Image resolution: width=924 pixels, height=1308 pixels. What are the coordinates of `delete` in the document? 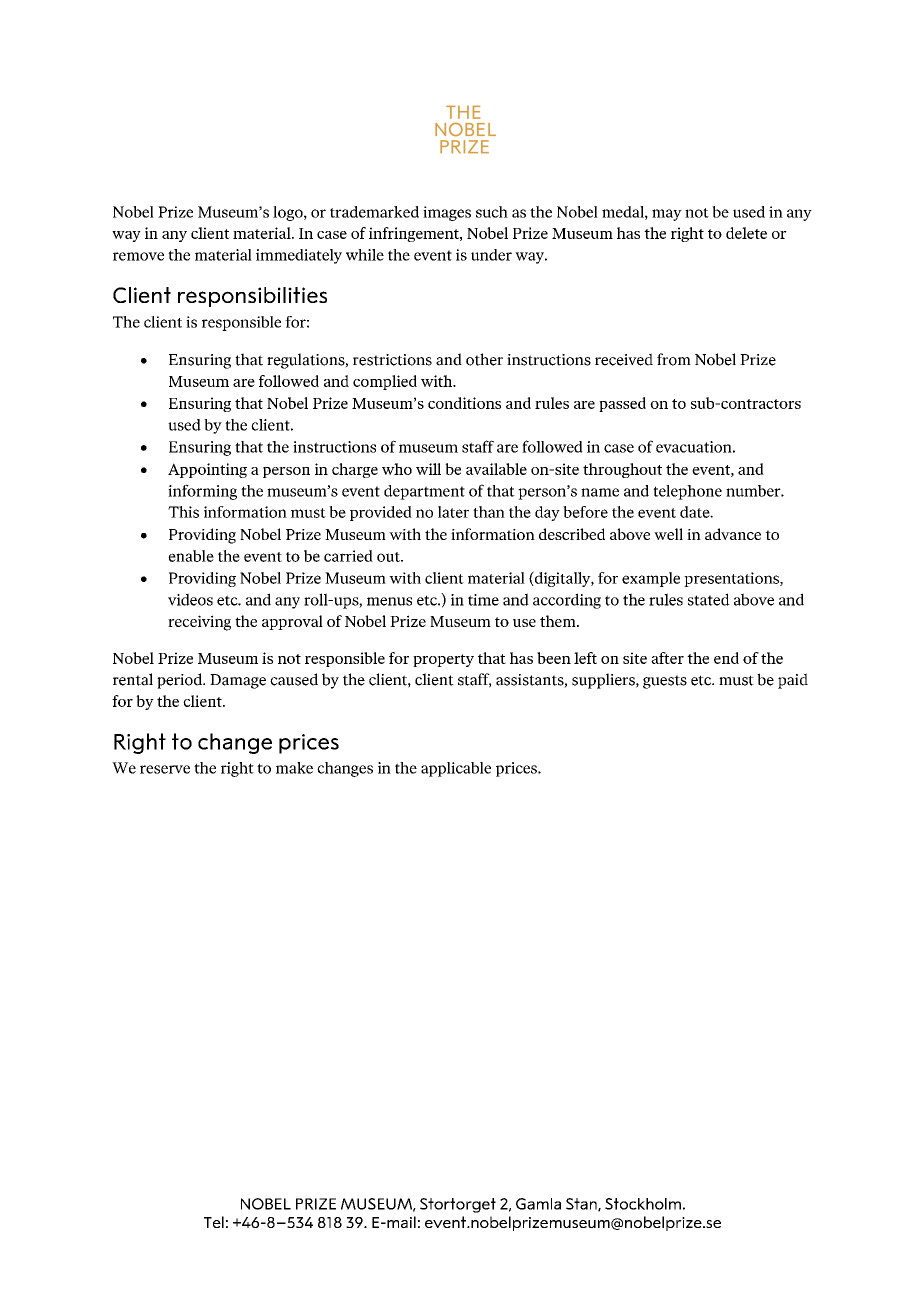 It's located at (746, 233).
